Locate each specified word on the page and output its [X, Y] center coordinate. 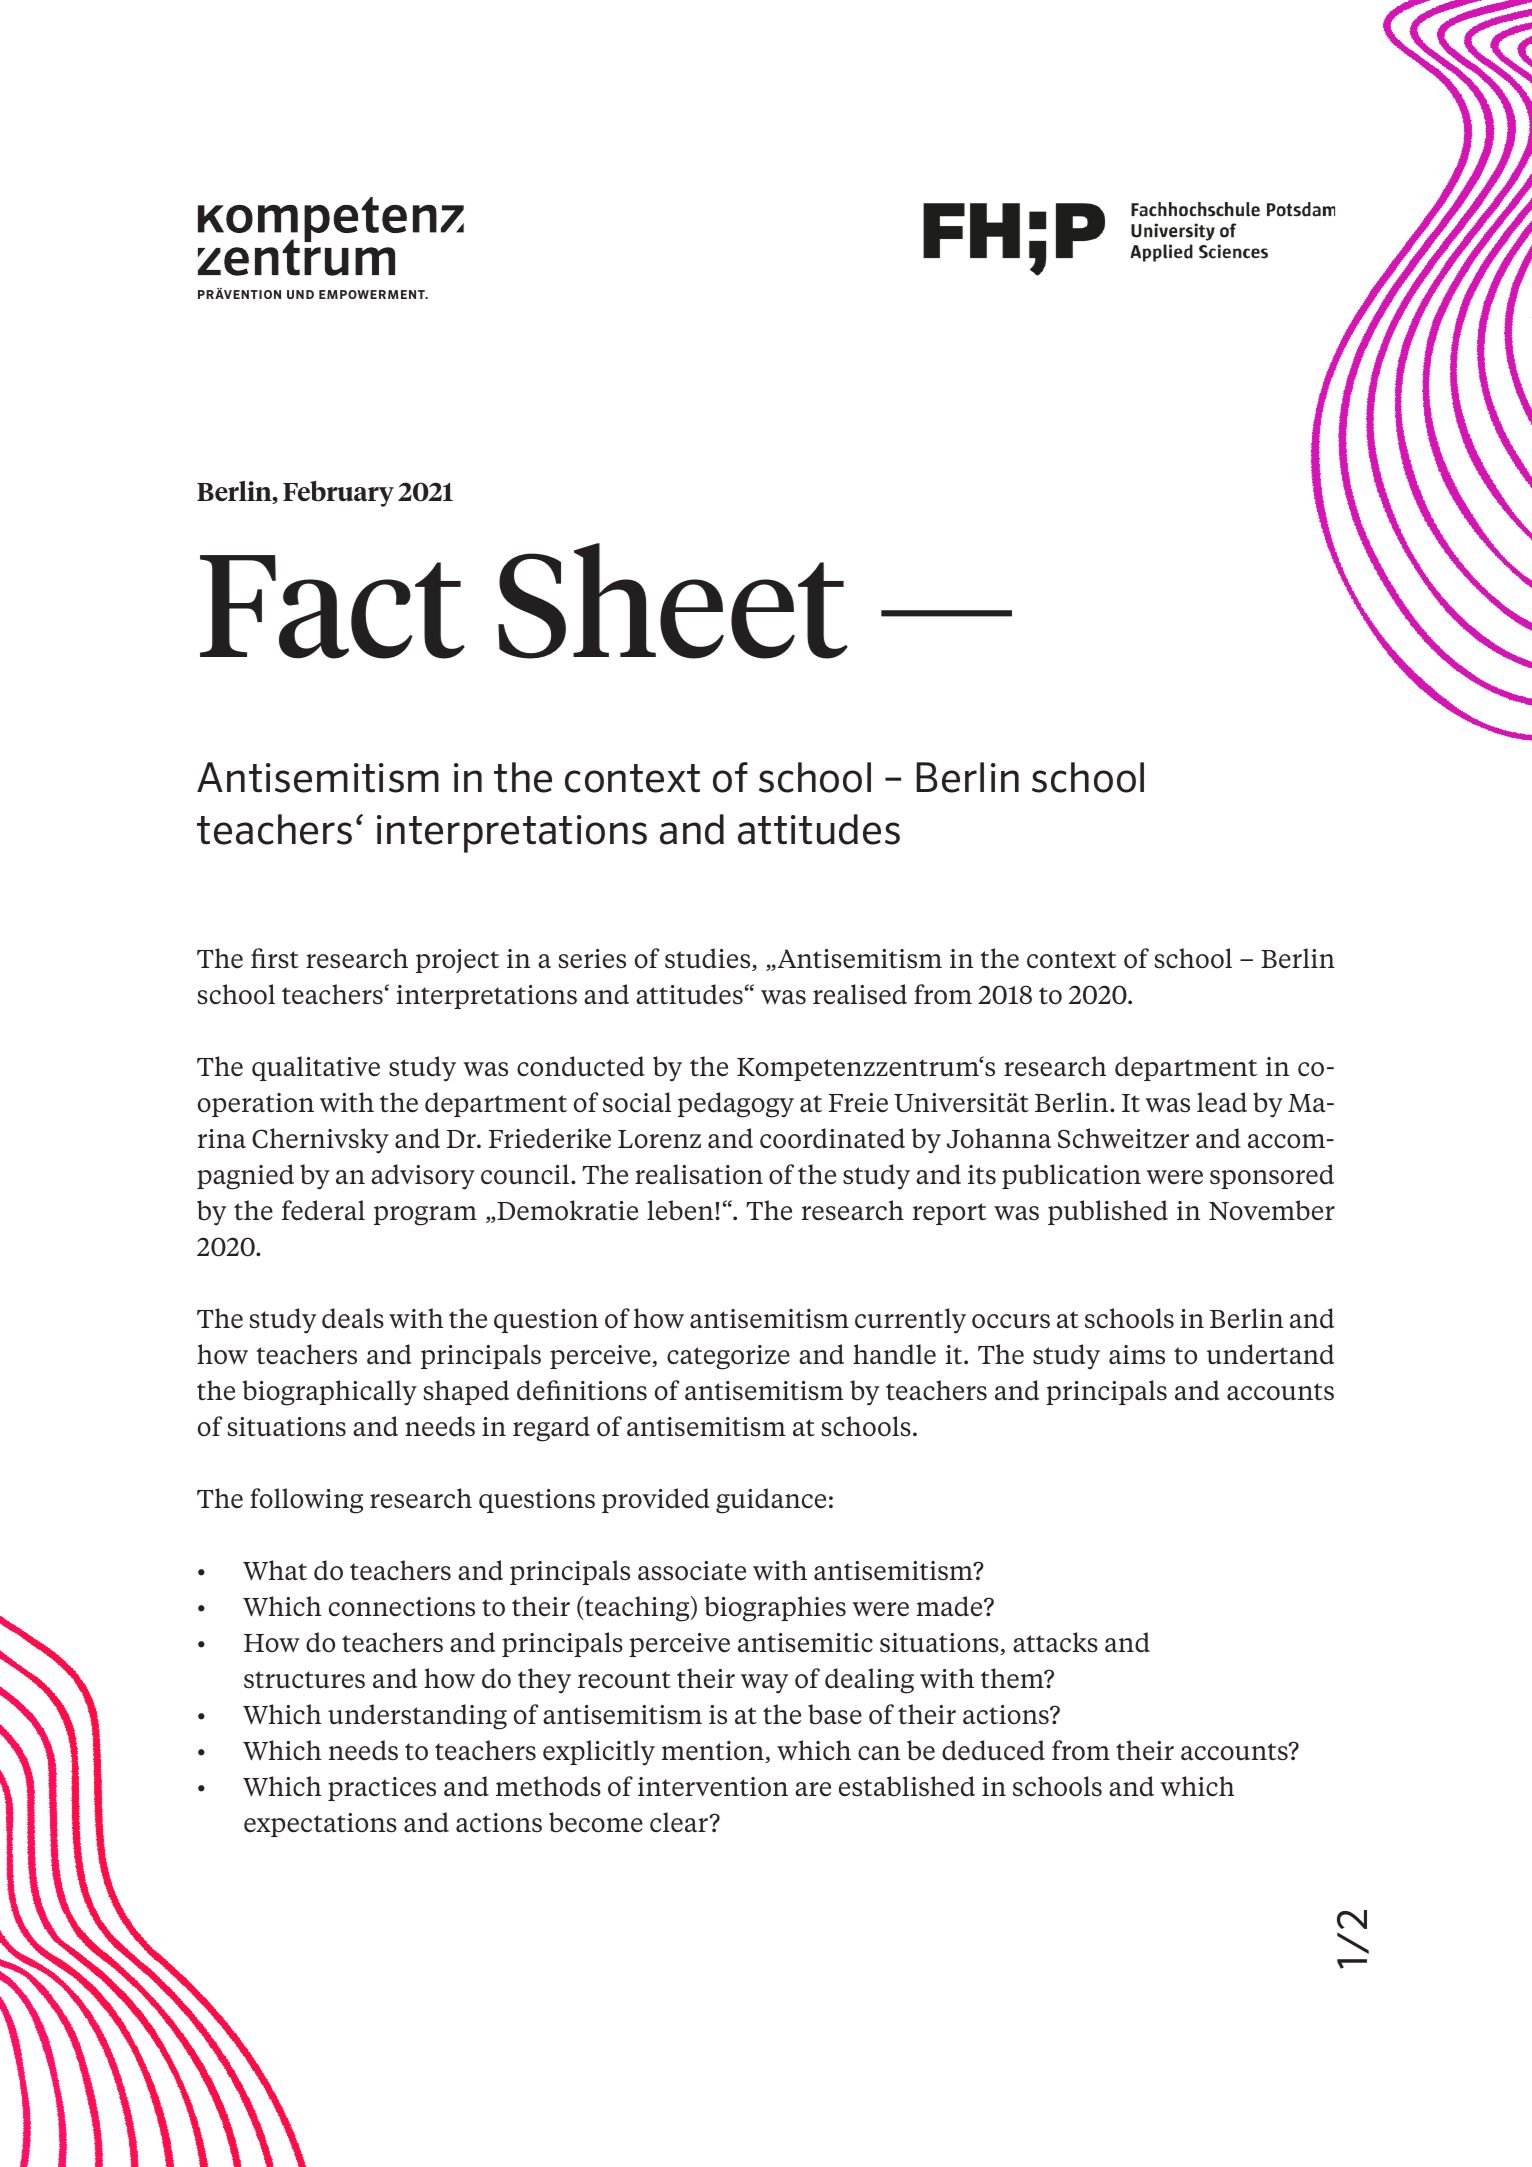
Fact [332, 607]
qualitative [316, 1068]
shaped [466, 1392]
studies [709, 959]
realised [860, 994]
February [338, 494]
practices [382, 1789]
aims [1137, 1355]
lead [1222, 1102]
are [813, 1789]
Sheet [673, 601]
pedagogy [736, 1105]
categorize [728, 1357]
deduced [993, 1750]
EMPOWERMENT [373, 294]
